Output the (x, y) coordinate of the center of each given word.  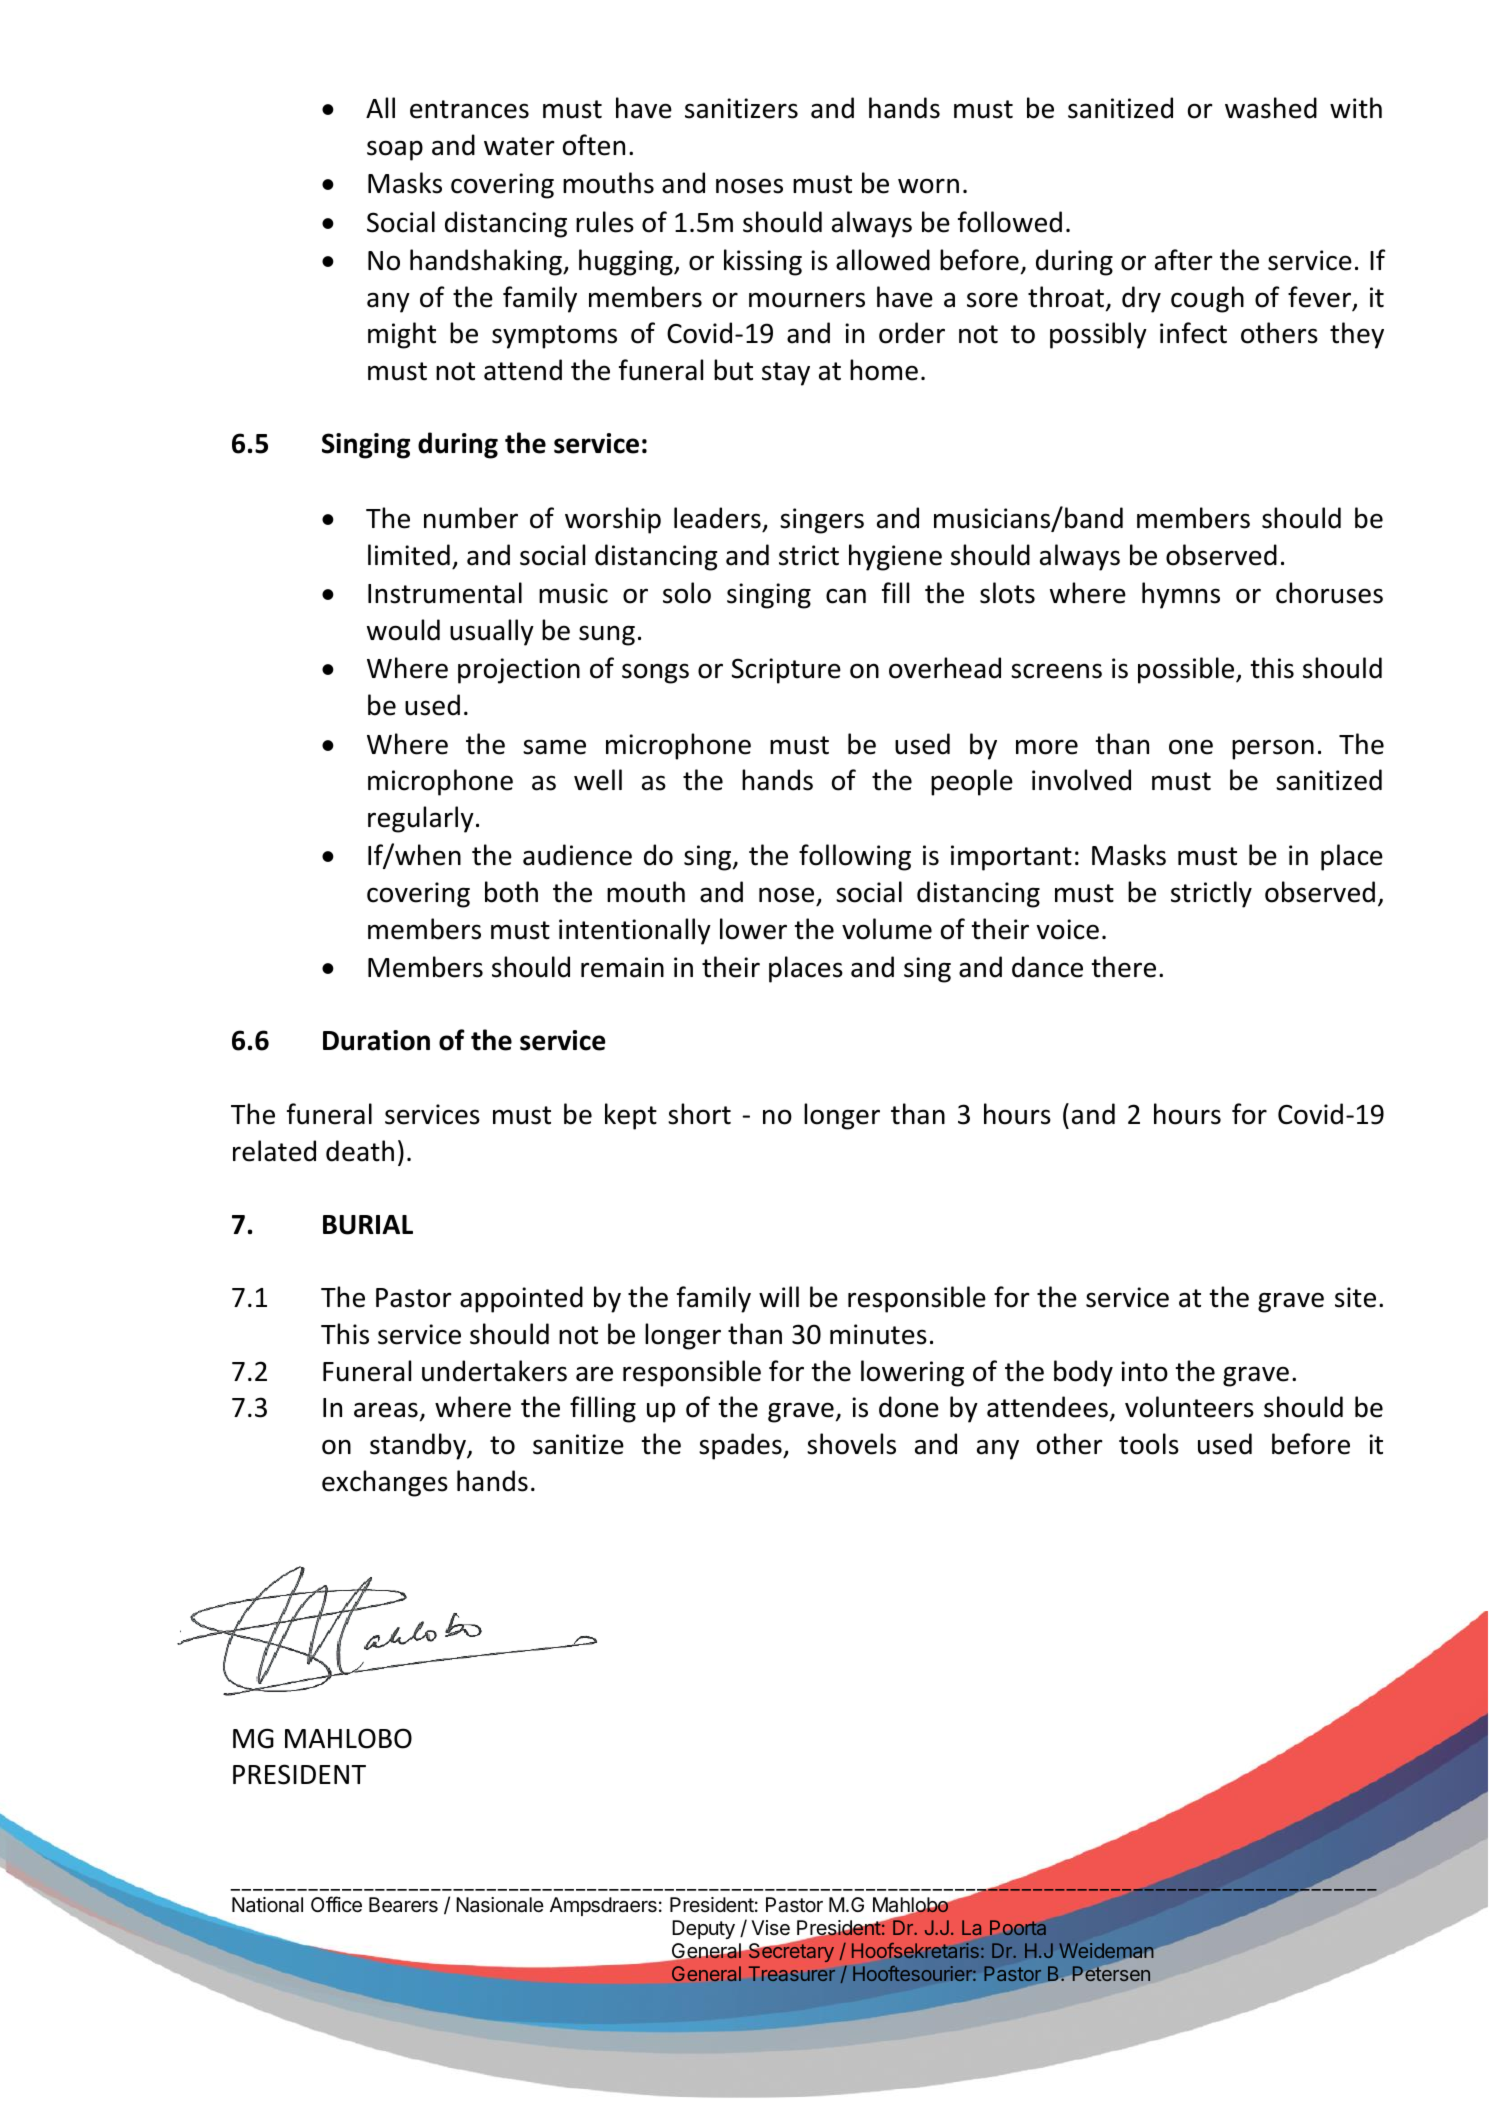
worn (928, 186)
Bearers (403, 1905)
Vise (770, 1928)
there (1124, 967)
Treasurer (792, 1973)
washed (1271, 108)
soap (395, 150)
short (699, 1114)
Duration (376, 1040)
